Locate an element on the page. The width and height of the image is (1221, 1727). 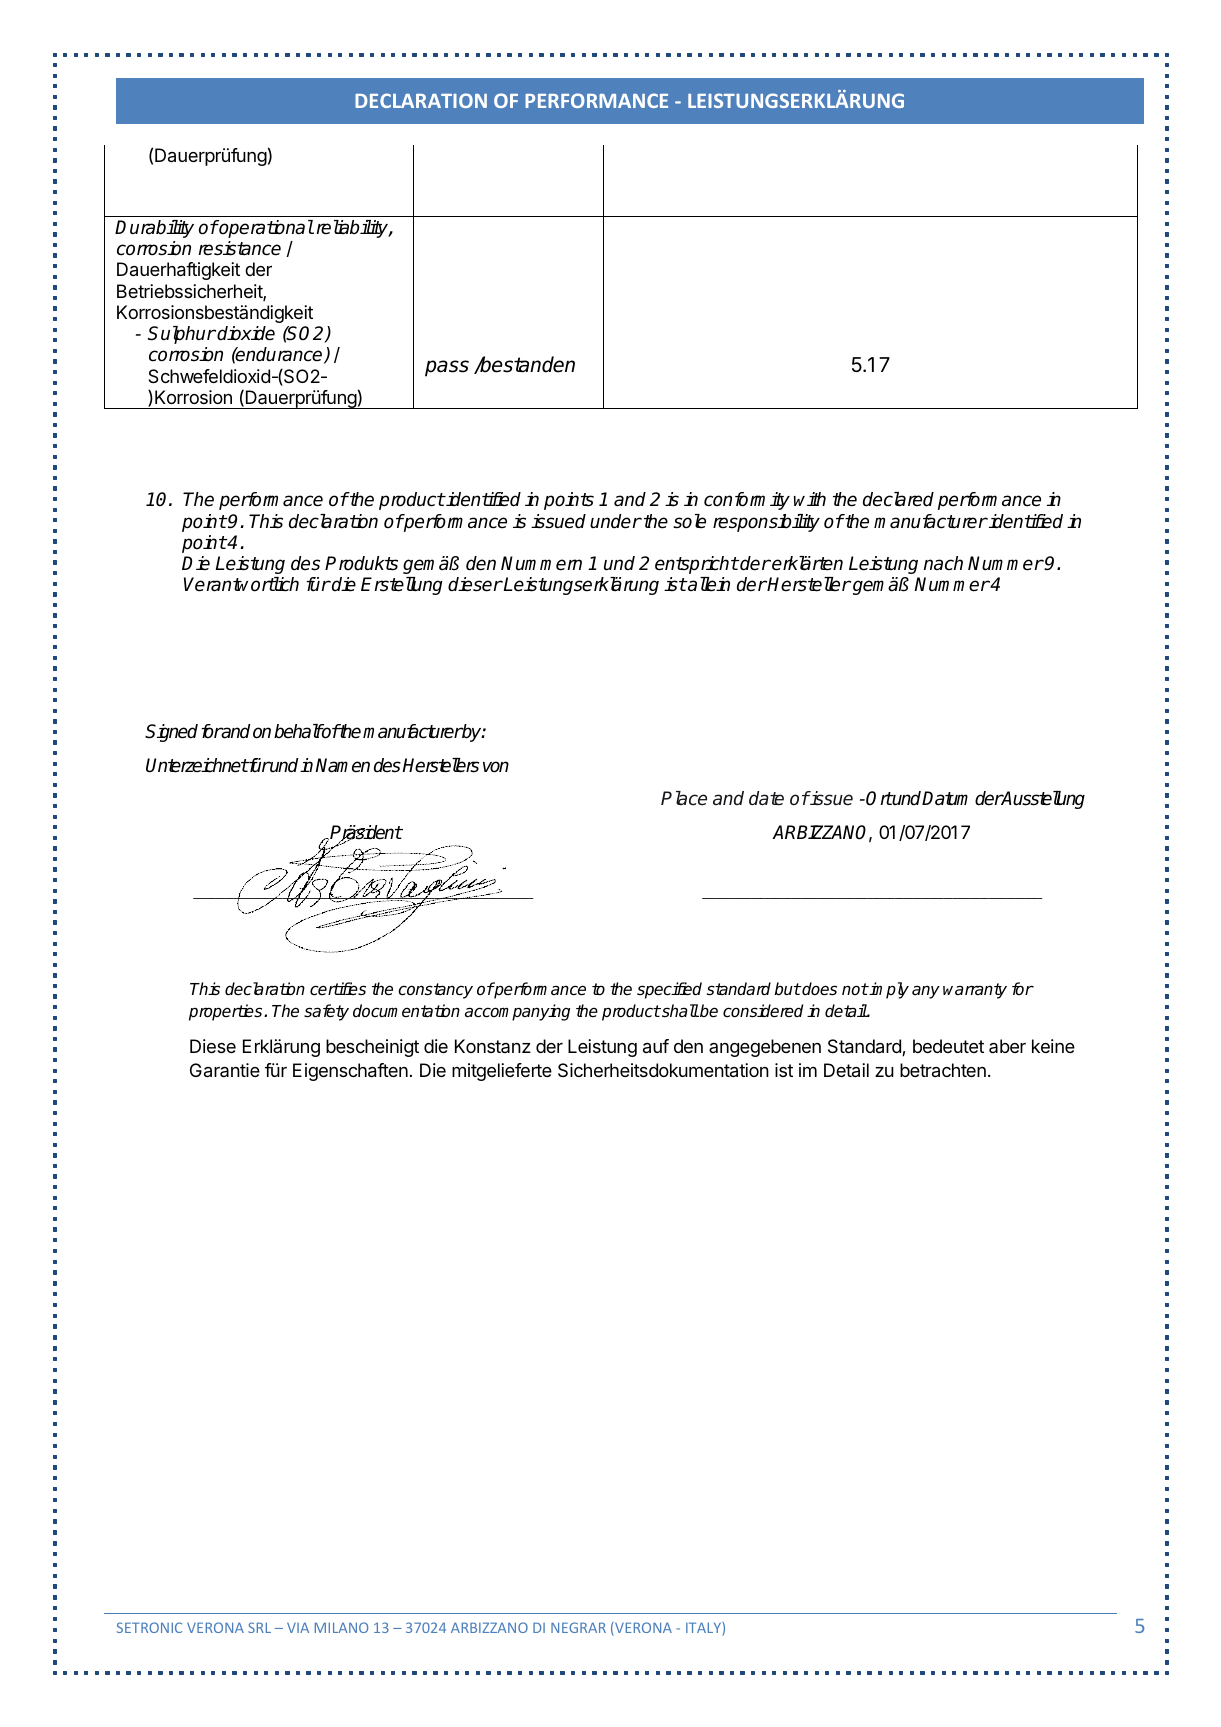
warranty is located at coordinates (975, 991).
